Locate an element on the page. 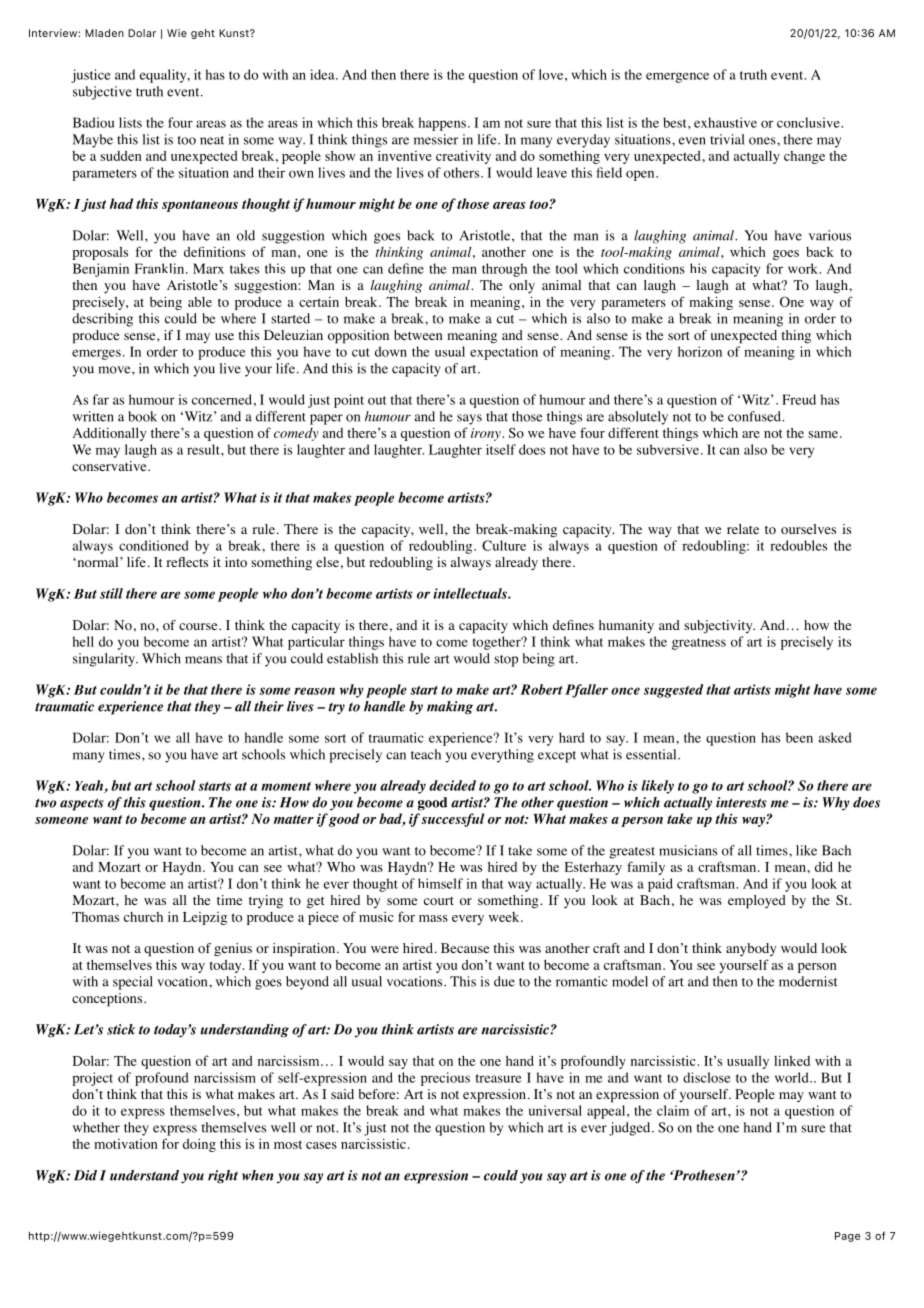  motivation is located at coordinates (125, 1144).
